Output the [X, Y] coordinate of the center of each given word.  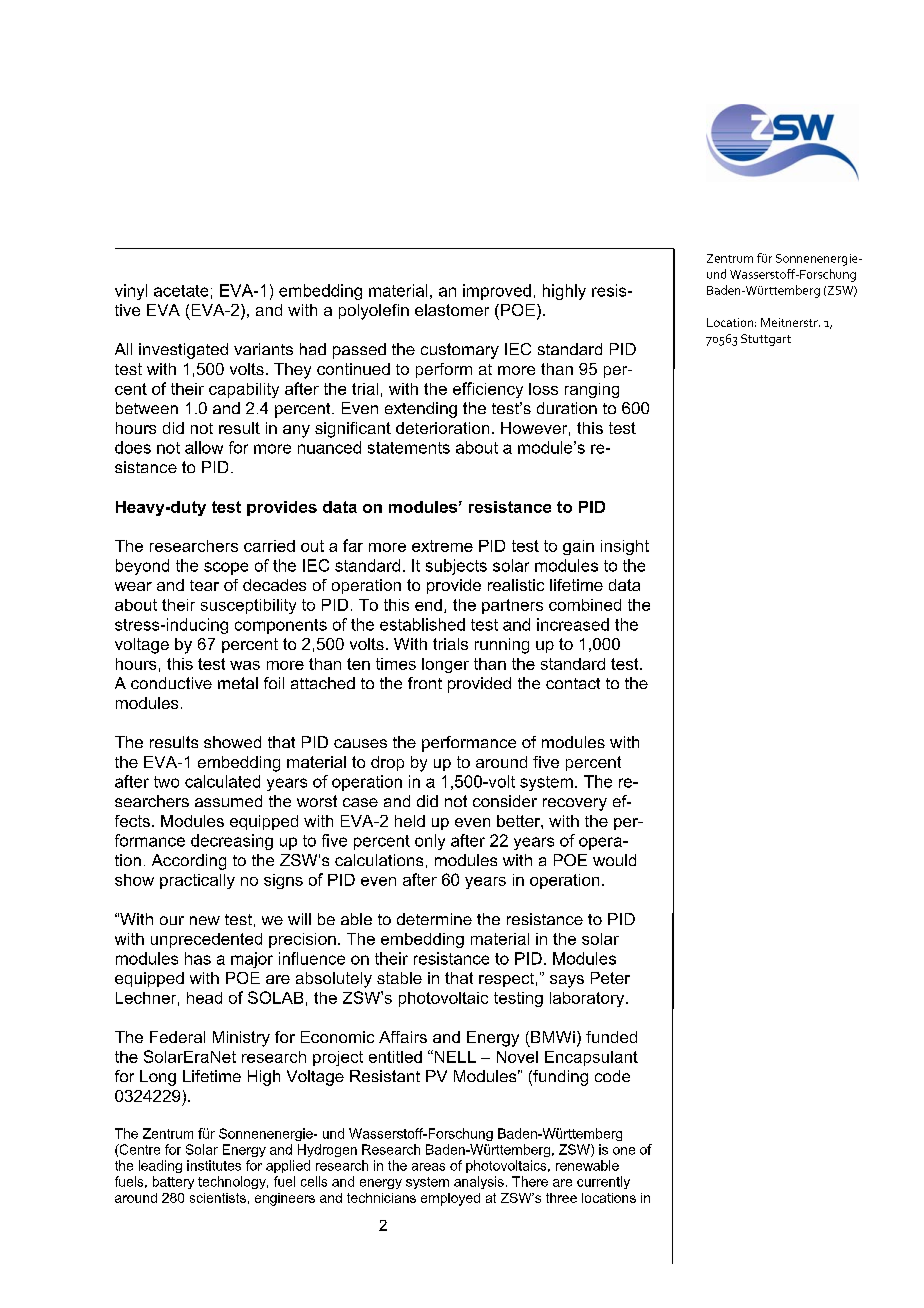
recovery [575, 804]
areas [428, 1167]
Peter [610, 978]
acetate [181, 291]
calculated [222, 781]
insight [625, 547]
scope [226, 568]
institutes [214, 1165]
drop [387, 763]
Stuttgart [766, 340]
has [198, 958]
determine [434, 919]
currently [603, 1182]
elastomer [452, 310]
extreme [442, 546]
